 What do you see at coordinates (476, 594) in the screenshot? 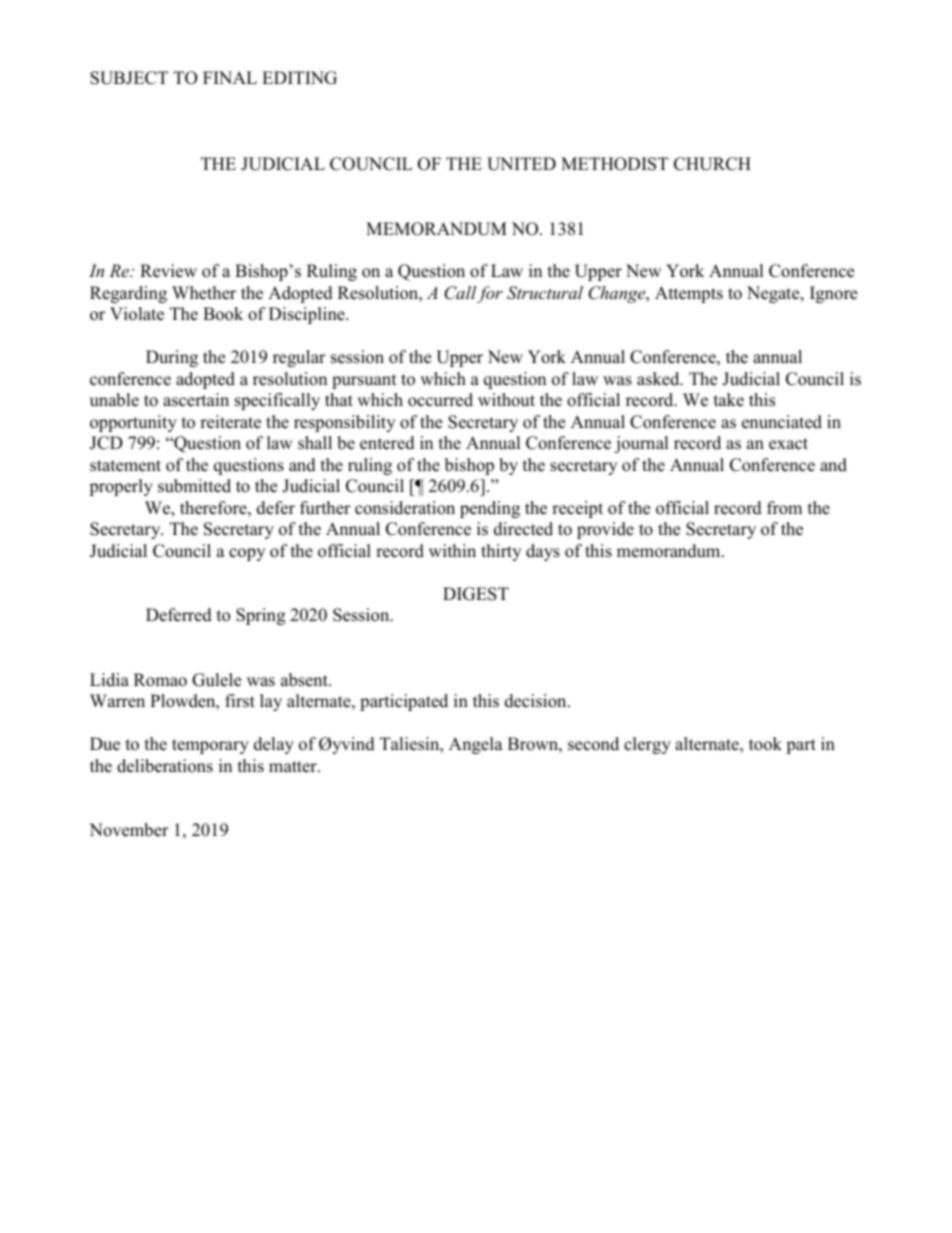
I see `DIGEST` at bounding box center [476, 594].
